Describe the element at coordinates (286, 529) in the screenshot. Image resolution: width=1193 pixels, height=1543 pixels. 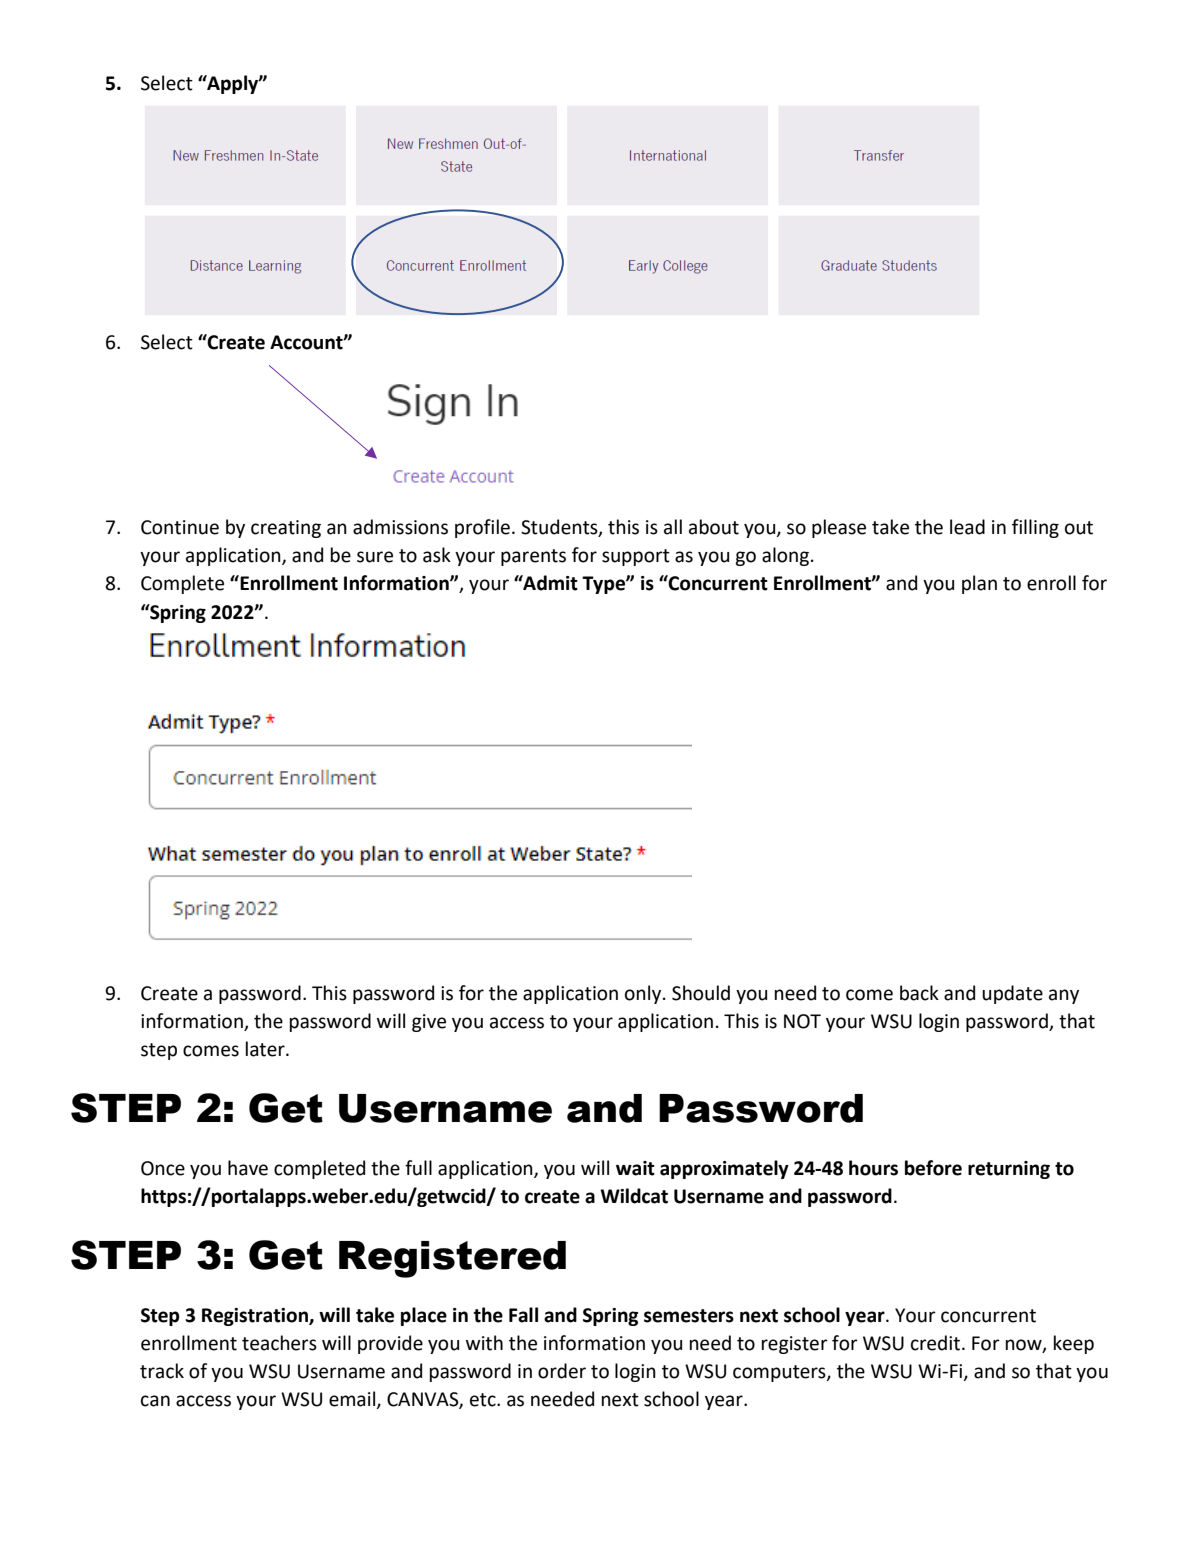
I see `creating` at that location.
